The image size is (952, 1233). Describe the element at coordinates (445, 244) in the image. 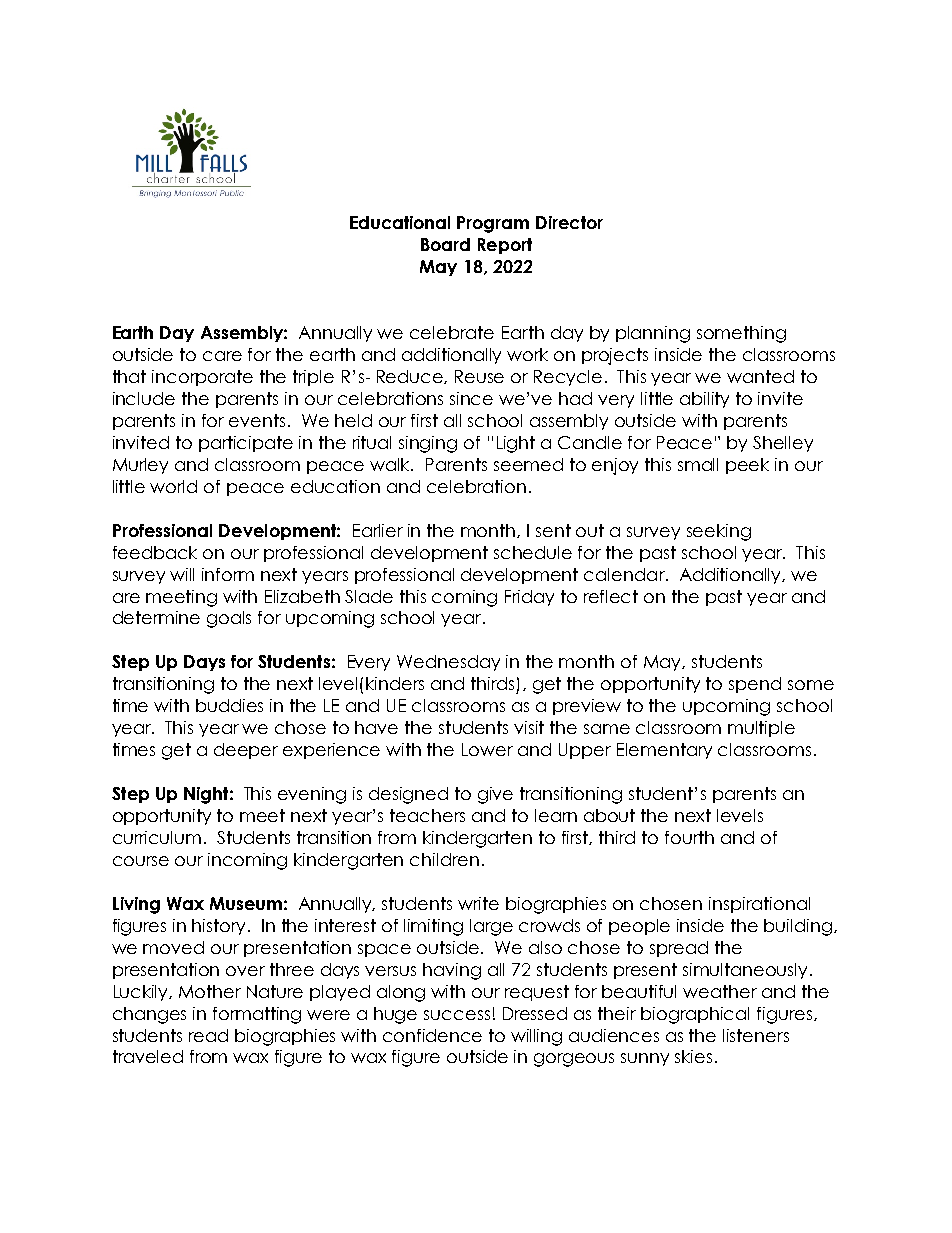

I see `Board` at that location.
